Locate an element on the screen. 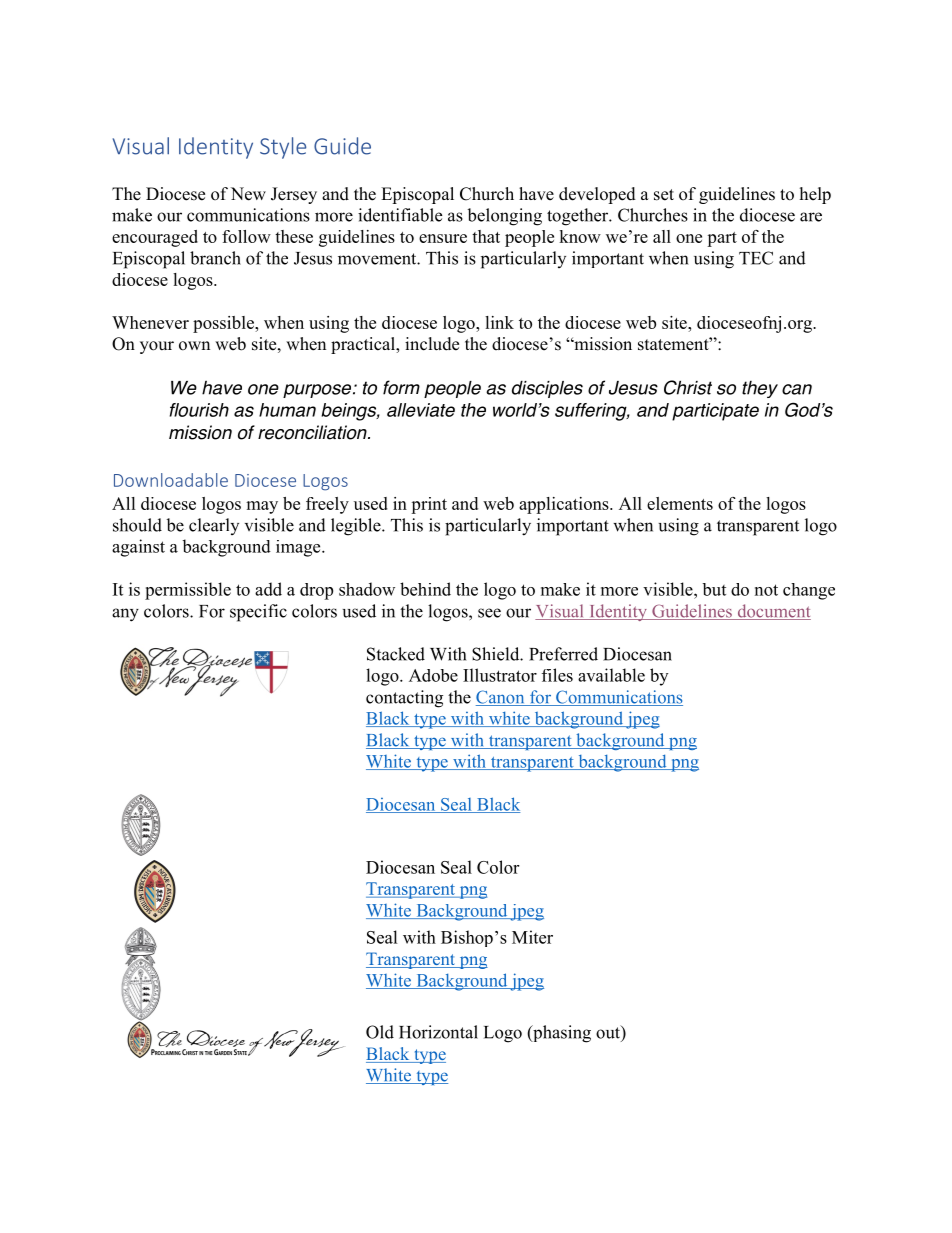  Horizontal is located at coordinates (438, 1032).
